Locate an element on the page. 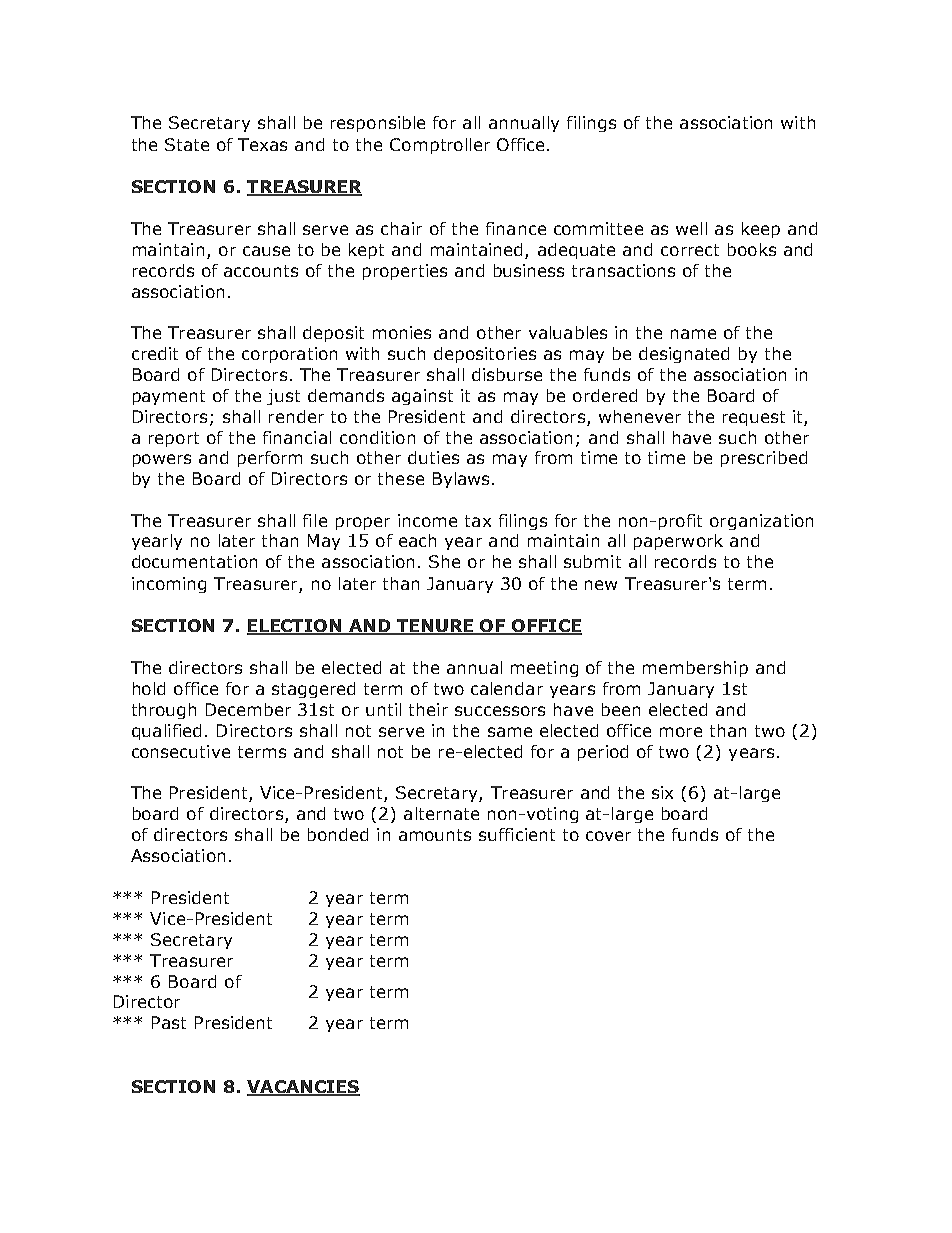 This page has width=952, height=1233. State is located at coordinates (187, 144).
